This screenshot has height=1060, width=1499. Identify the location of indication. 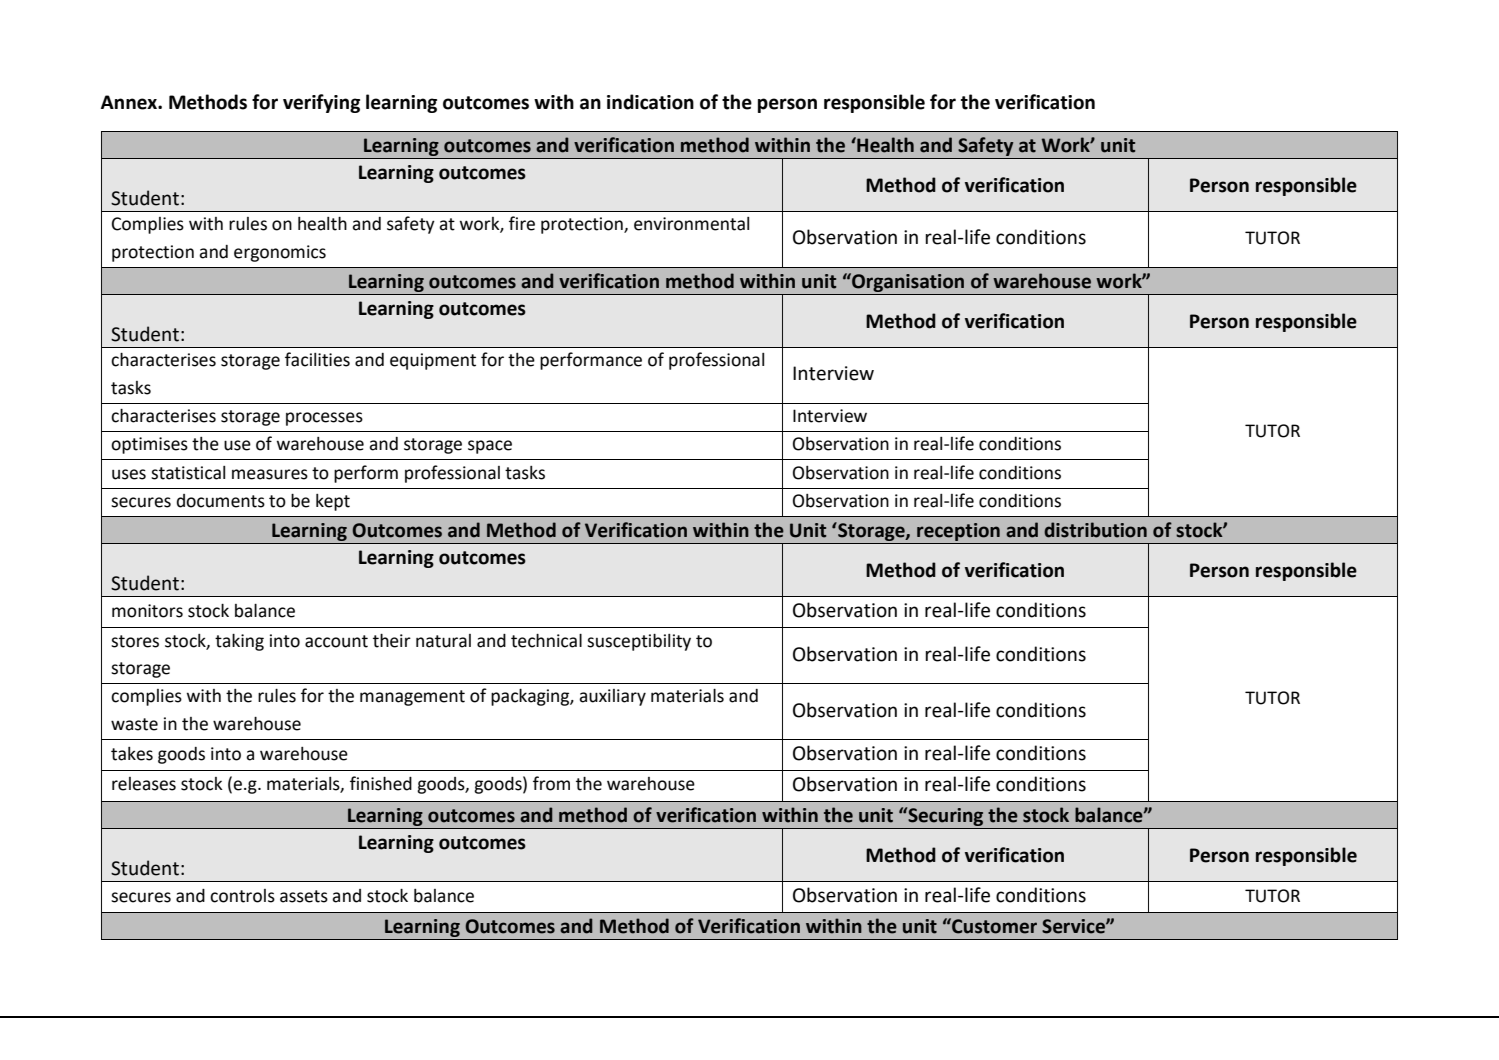
(650, 102).
